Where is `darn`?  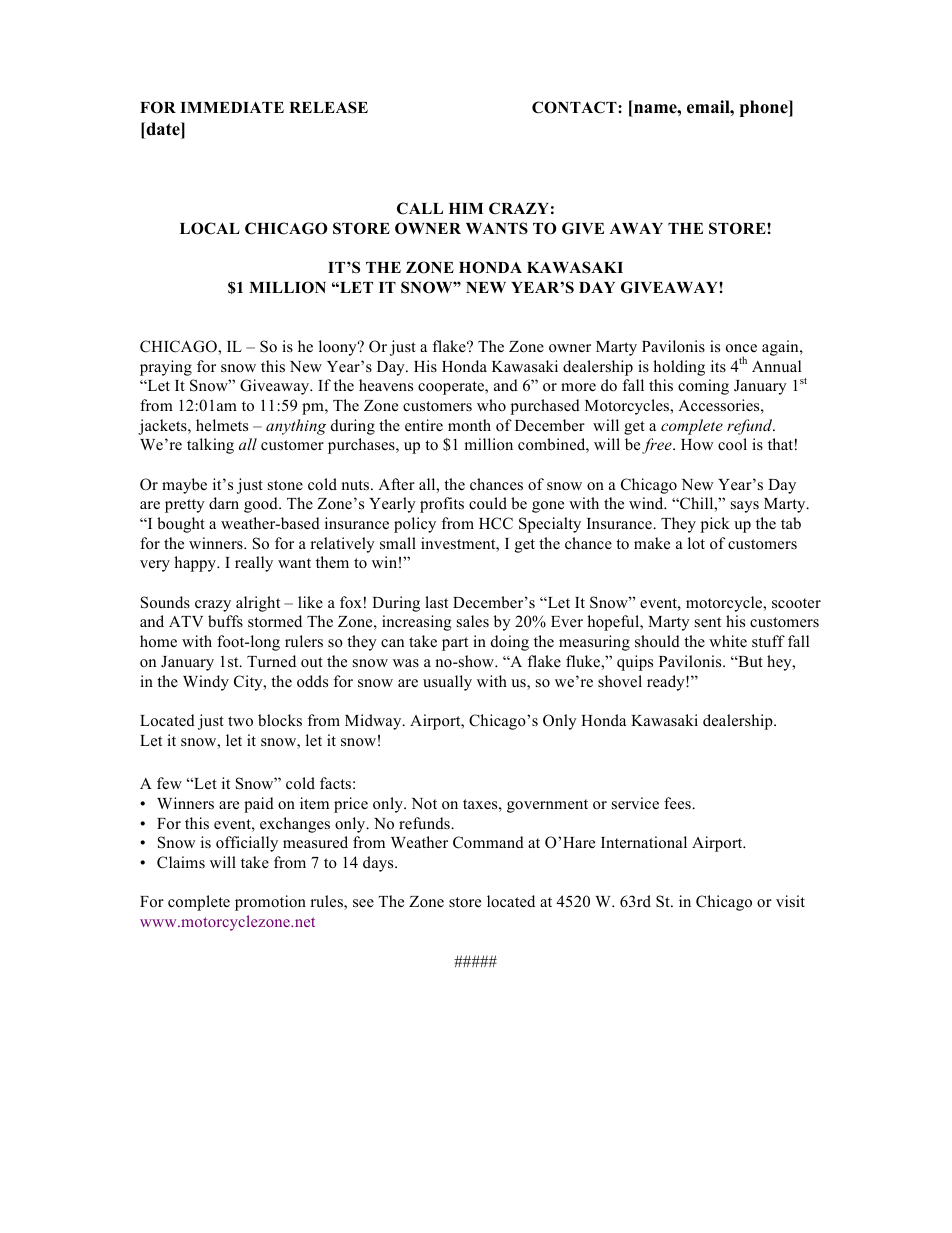 darn is located at coordinates (224, 503).
